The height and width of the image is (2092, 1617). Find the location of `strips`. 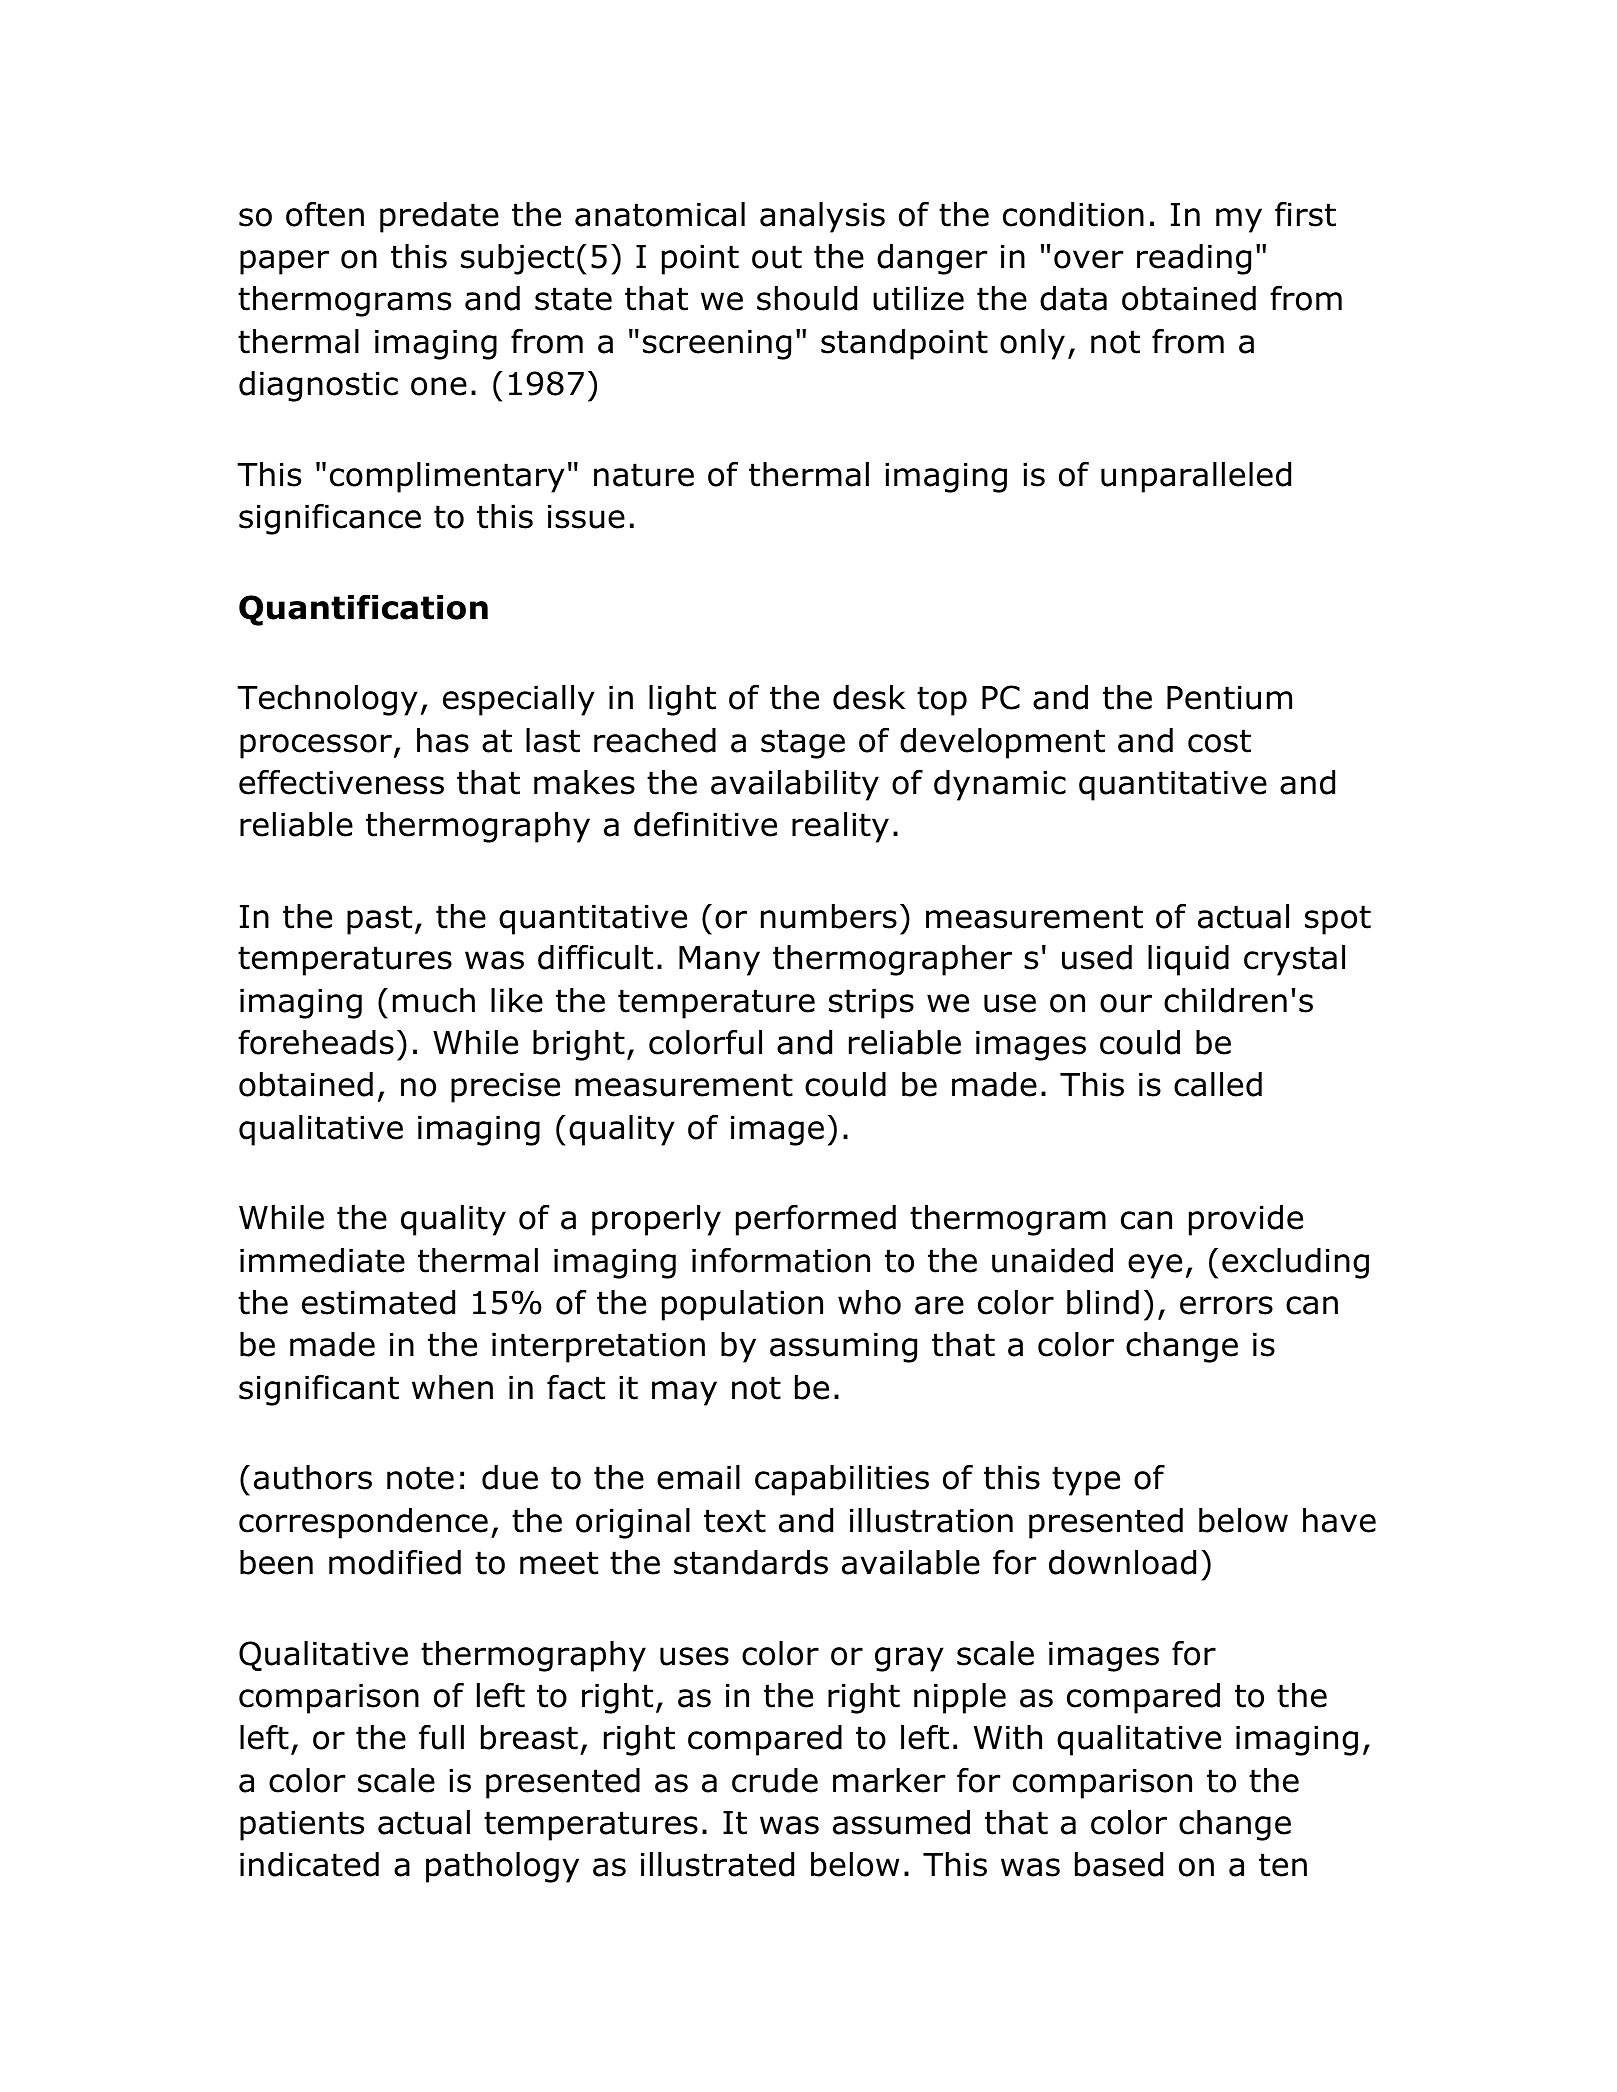

strips is located at coordinates (871, 1003).
